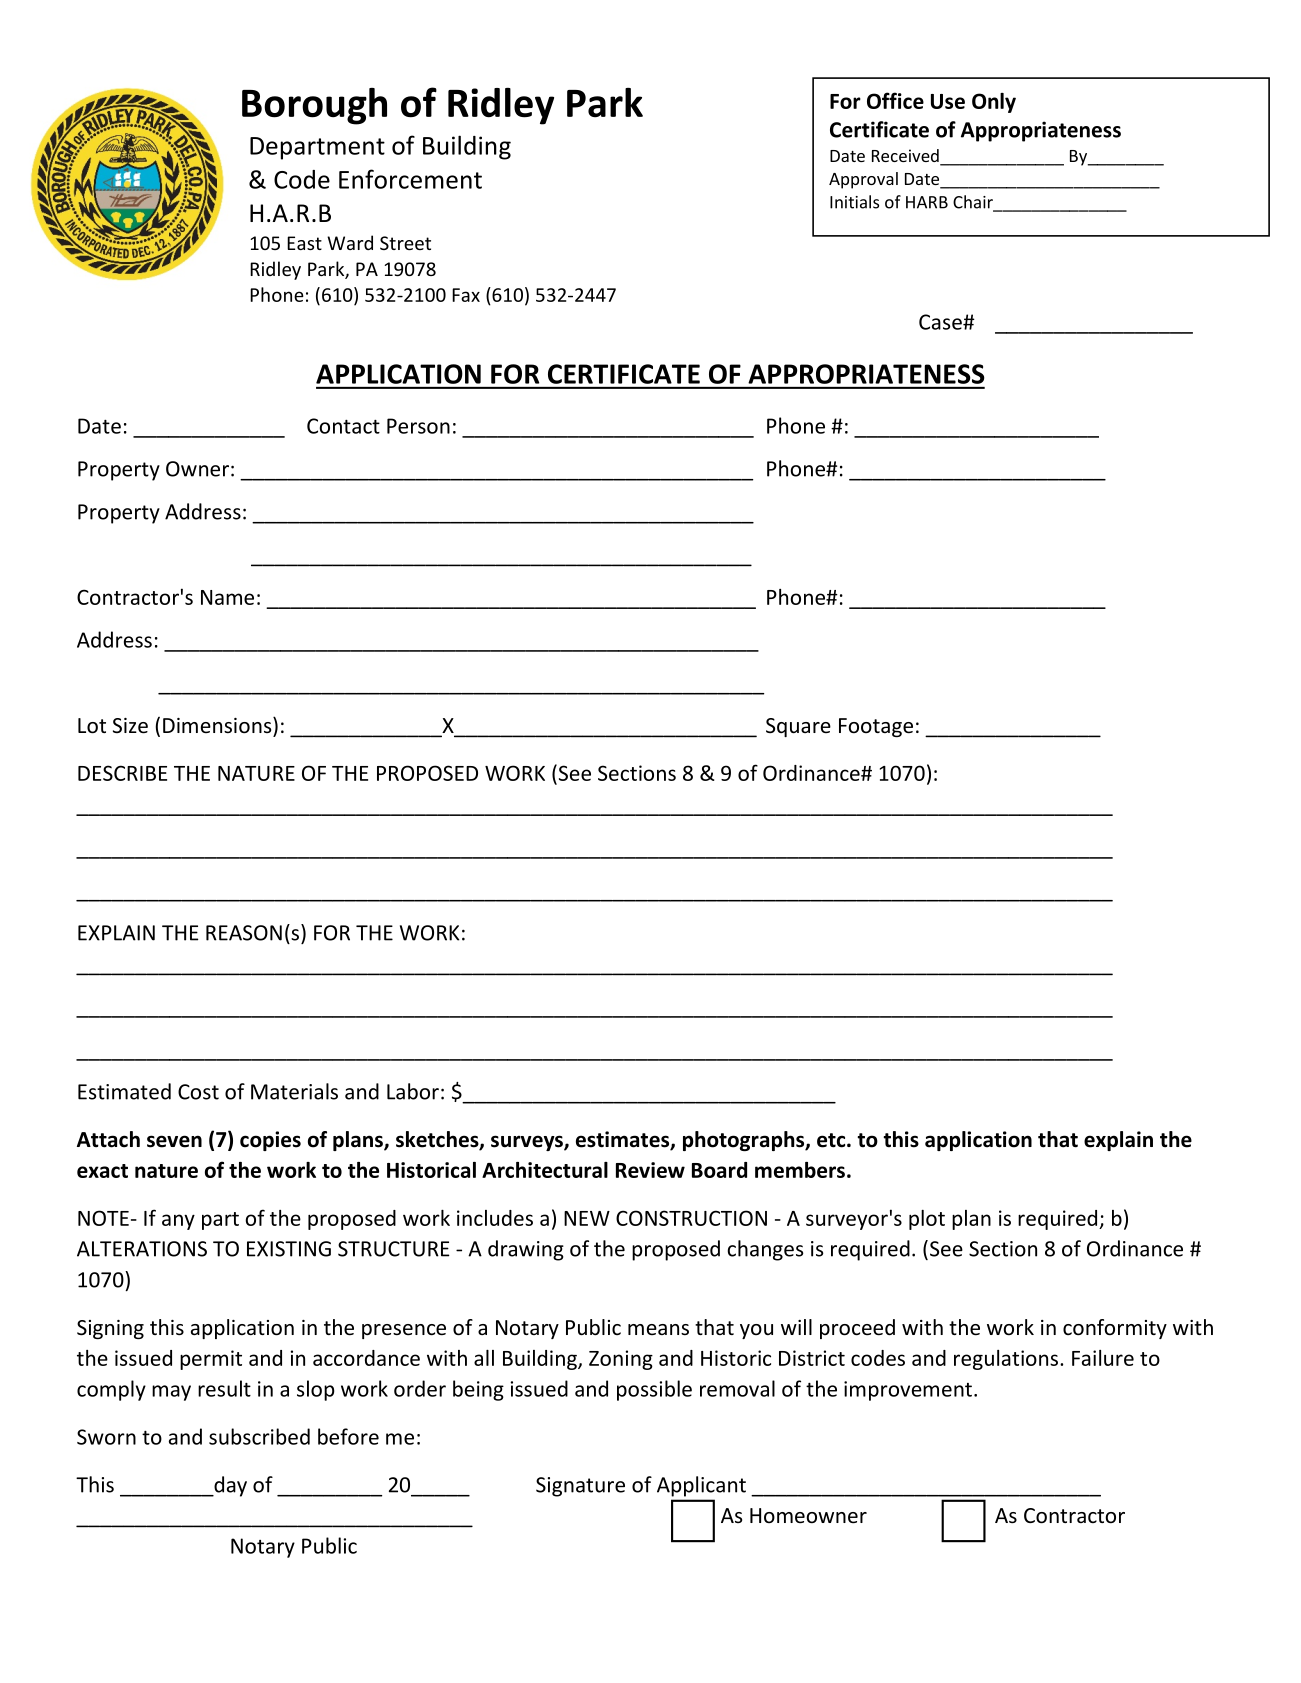 This screenshot has height=1683, width=1301. What do you see at coordinates (343, 426) in the screenshot?
I see `Contact` at bounding box center [343, 426].
